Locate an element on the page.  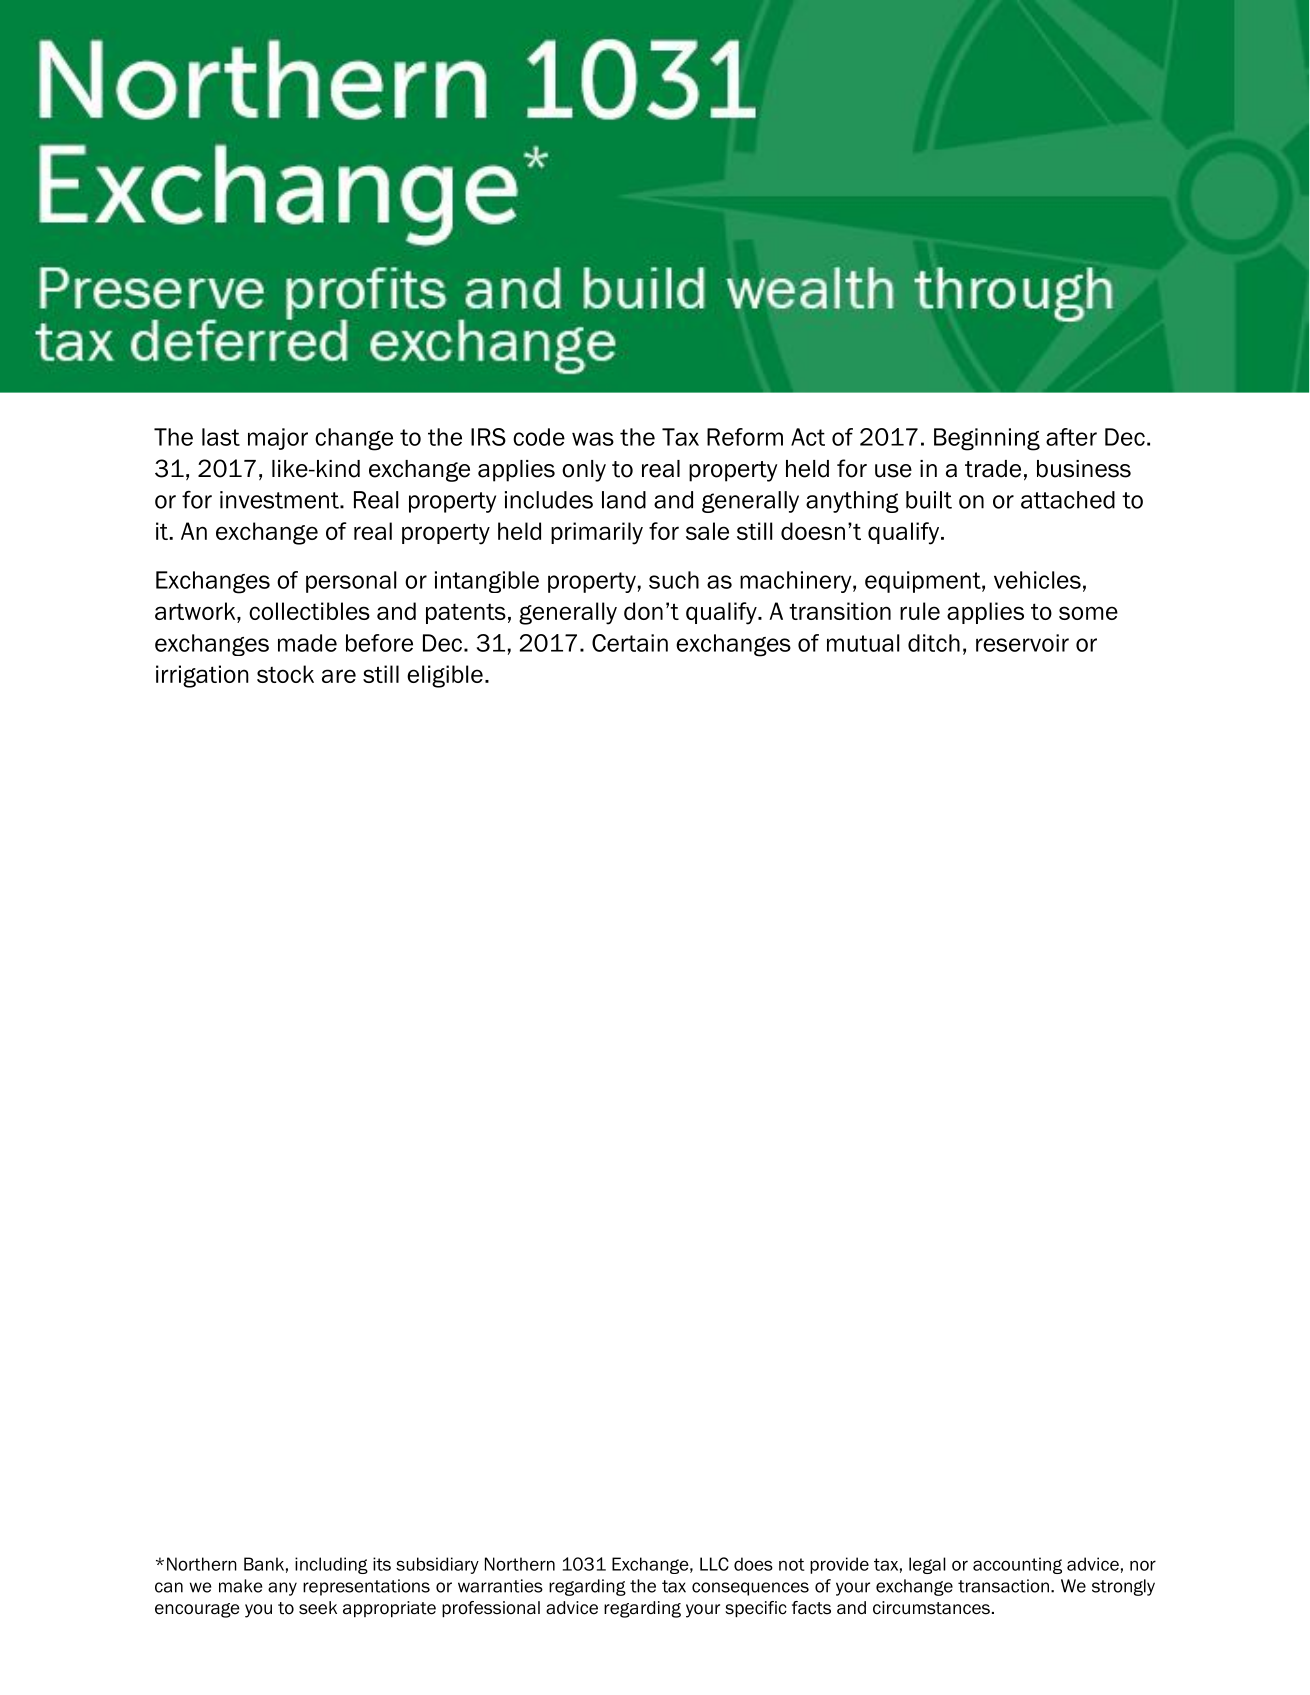
accounting is located at coordinates (1017, 1565).
